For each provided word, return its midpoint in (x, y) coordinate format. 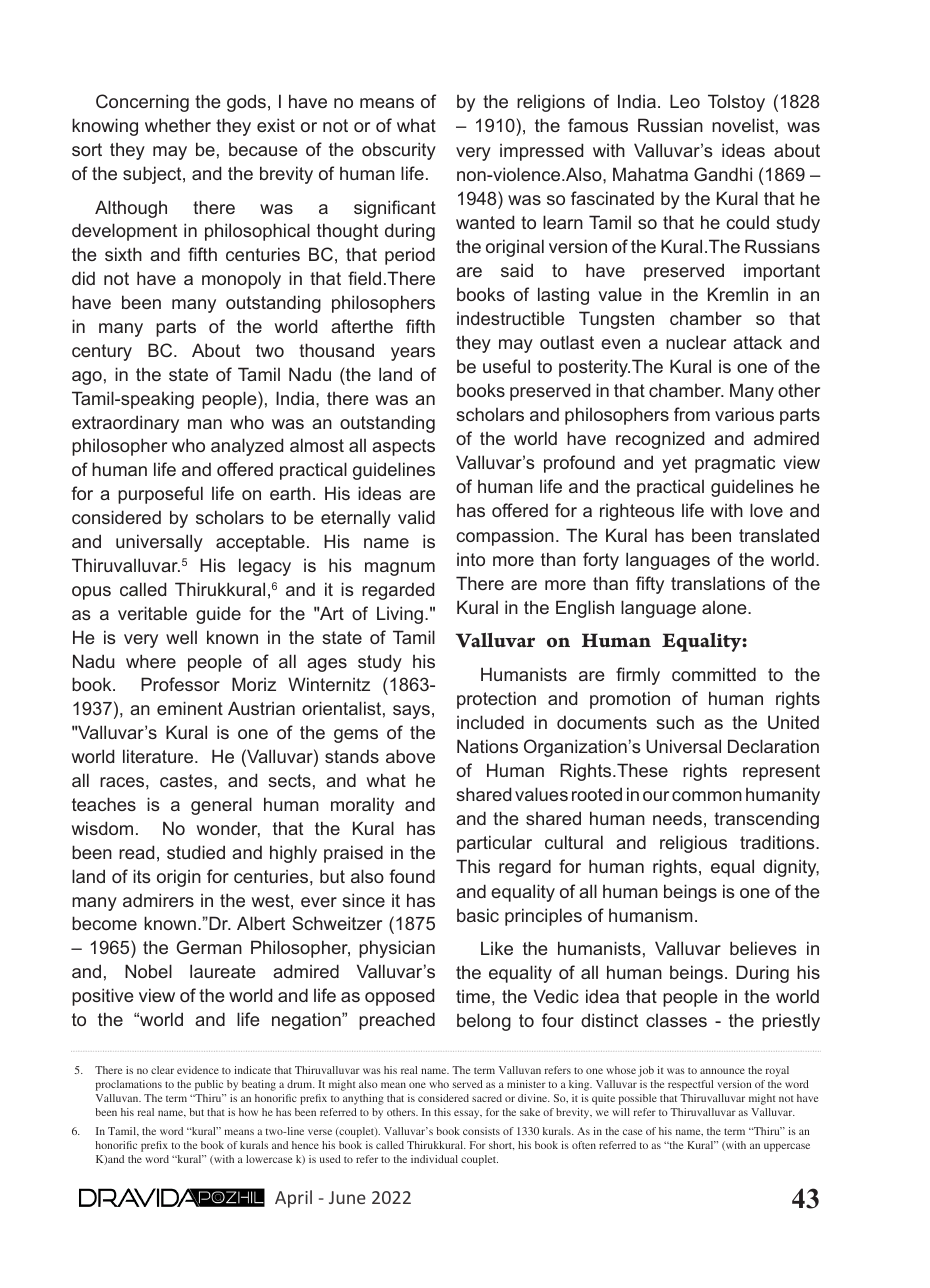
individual (434, 1159)
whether (178, 125)
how (248, 1112)
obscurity (399, 151)
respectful (690, 1085)
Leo (685, 101)
